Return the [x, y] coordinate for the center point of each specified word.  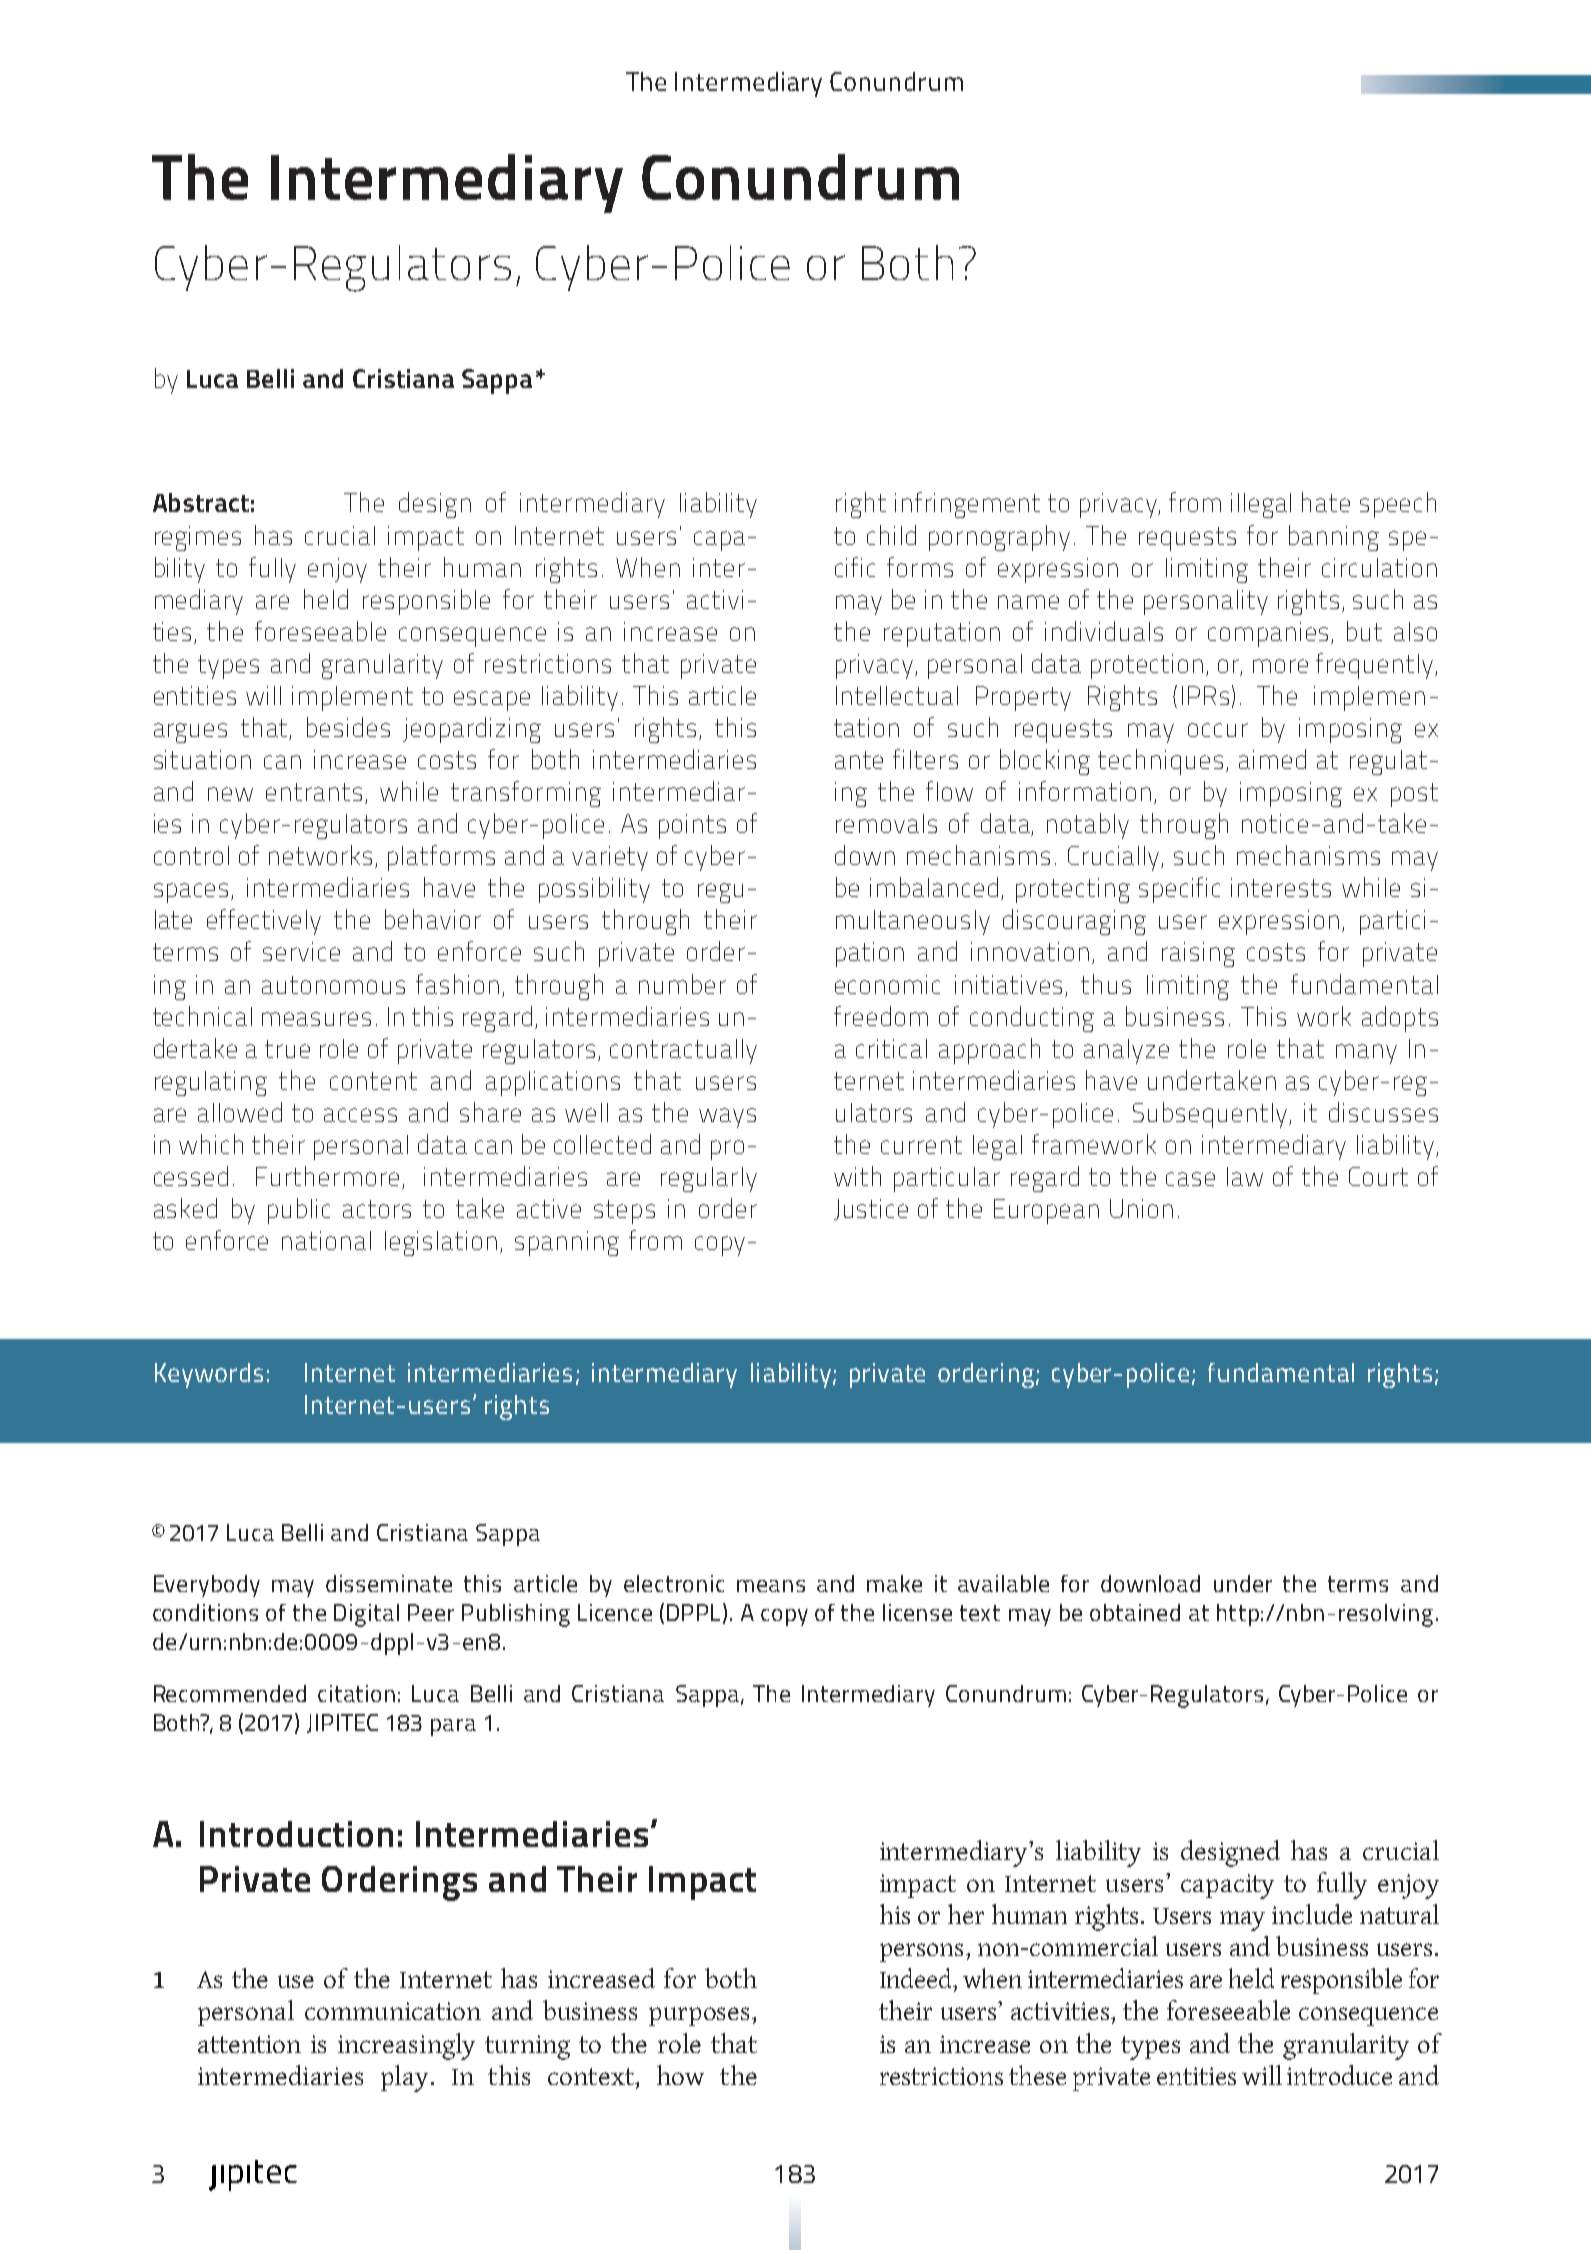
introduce [1339, 2075]
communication [393, 2011]
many [1366, 1054]
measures [316, 1019]
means [771, 1586]
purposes [701, 2016]
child [891, 535]
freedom [881, 1016]
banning [1334, 538]
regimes [198, 538]
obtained [1135, 1612]
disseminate [389, 1583]
